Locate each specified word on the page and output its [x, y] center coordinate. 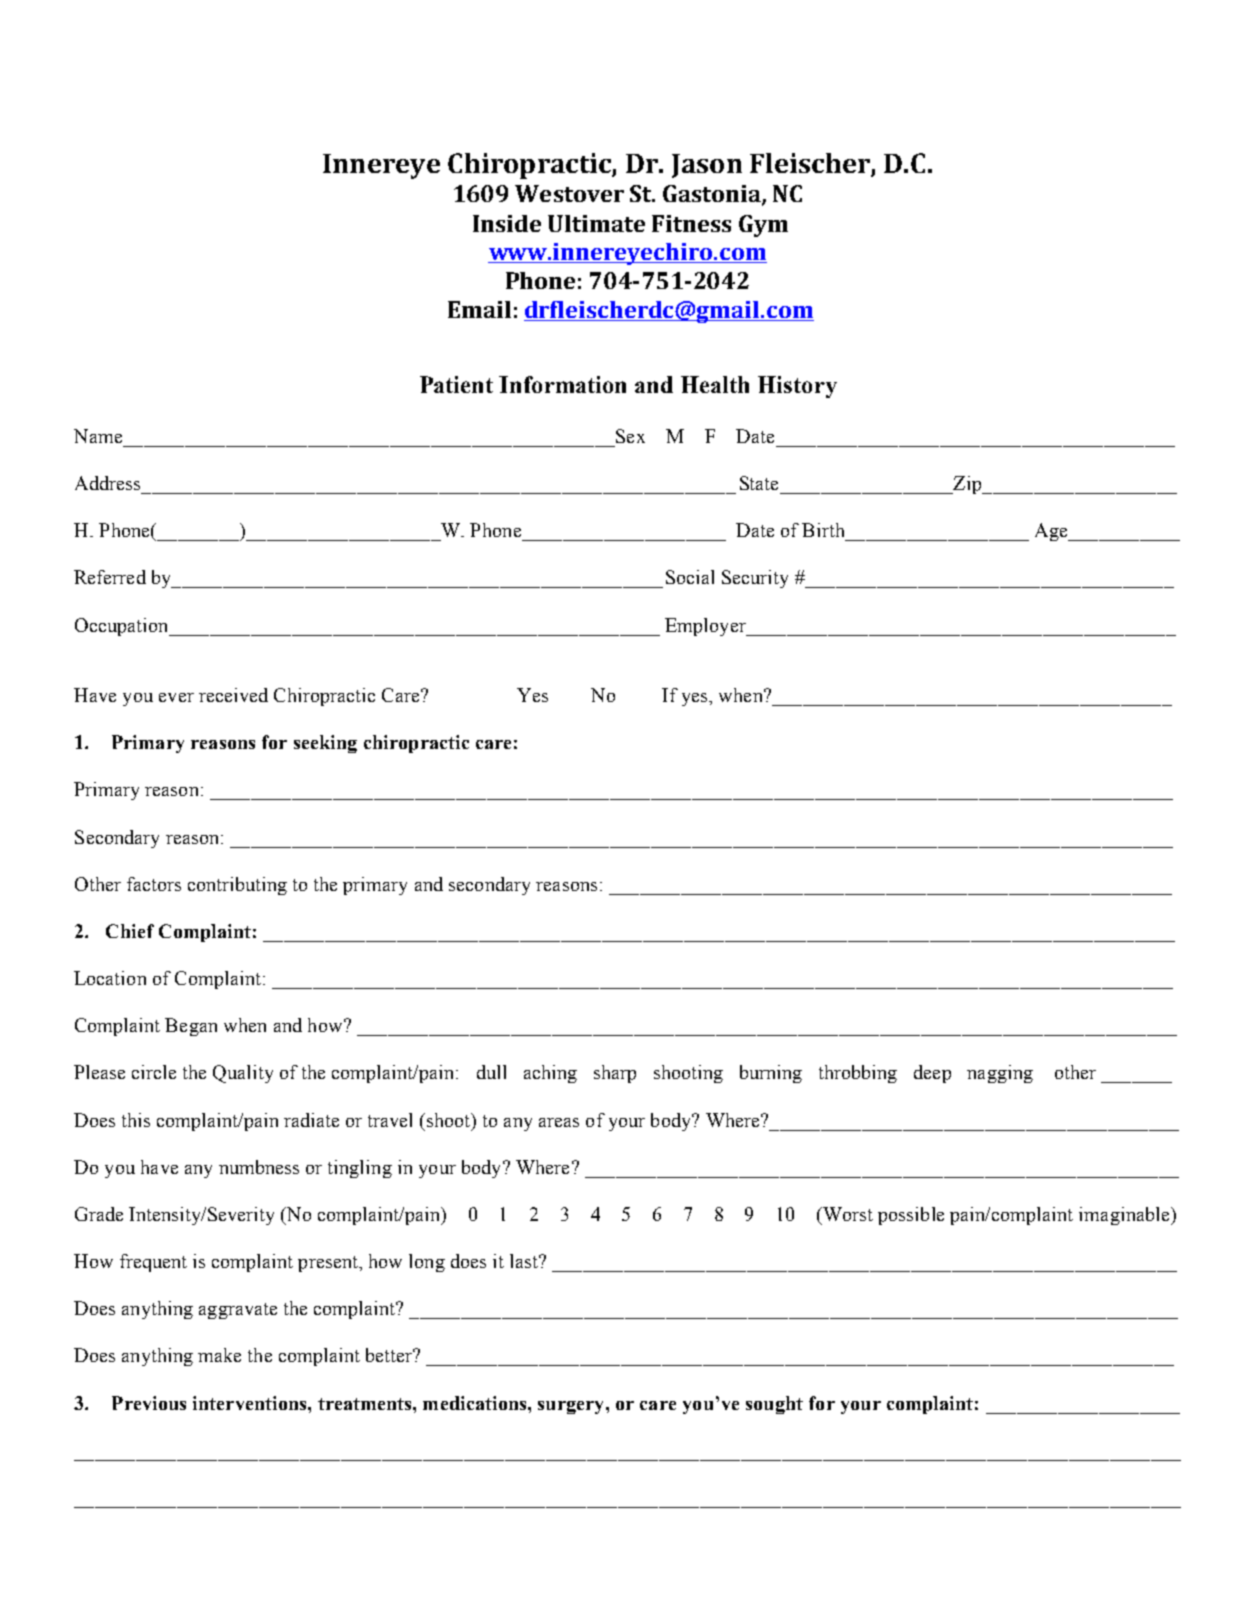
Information [562, 384]
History [797, 387]
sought [774, 1405]
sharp [615, 1074]
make [219, 1355]
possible [911, 1216]
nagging [1000, 1074]
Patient [456, 384]
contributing [237, 886]
